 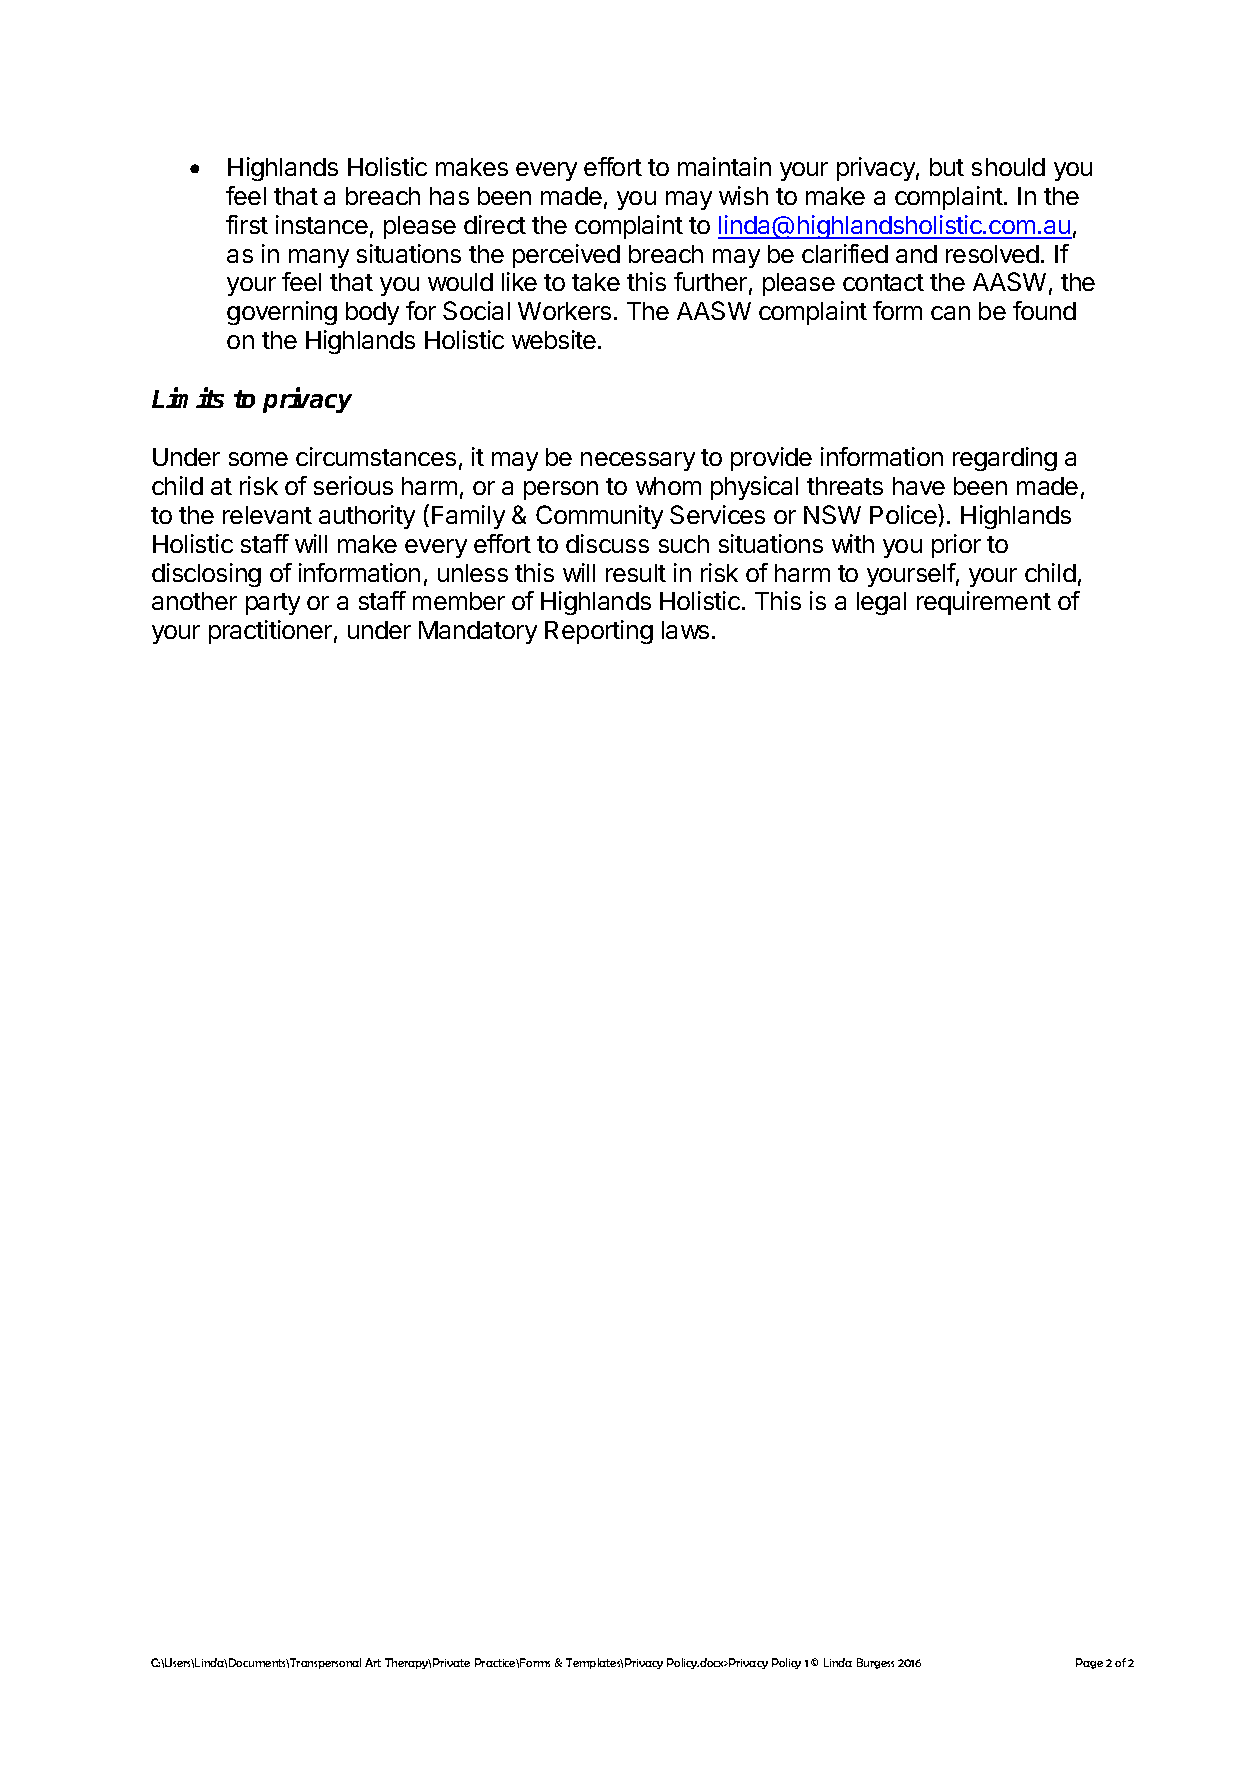 I want to click on instance, so click(x=322, y=224).
